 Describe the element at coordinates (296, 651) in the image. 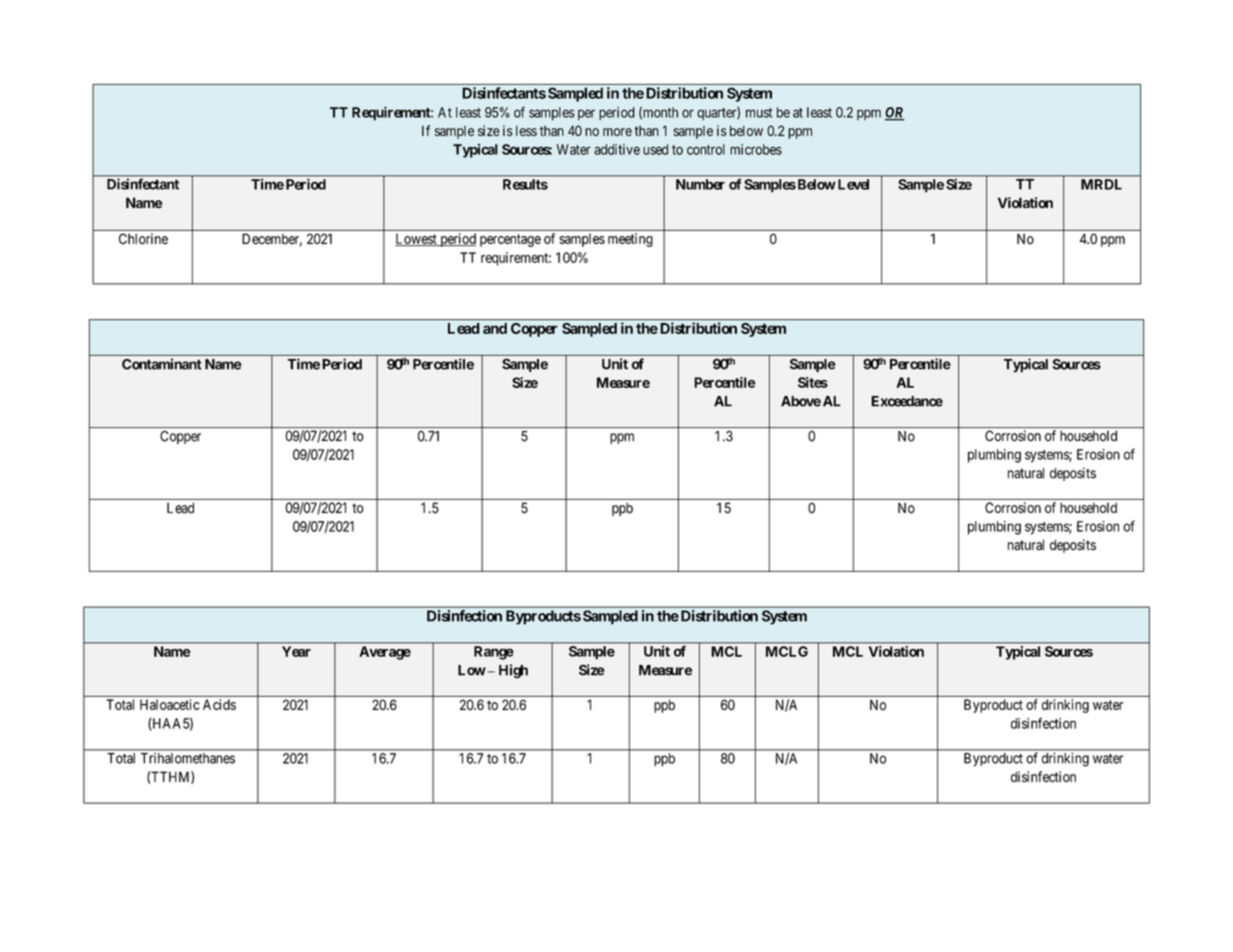

I see `Year` at that location.
